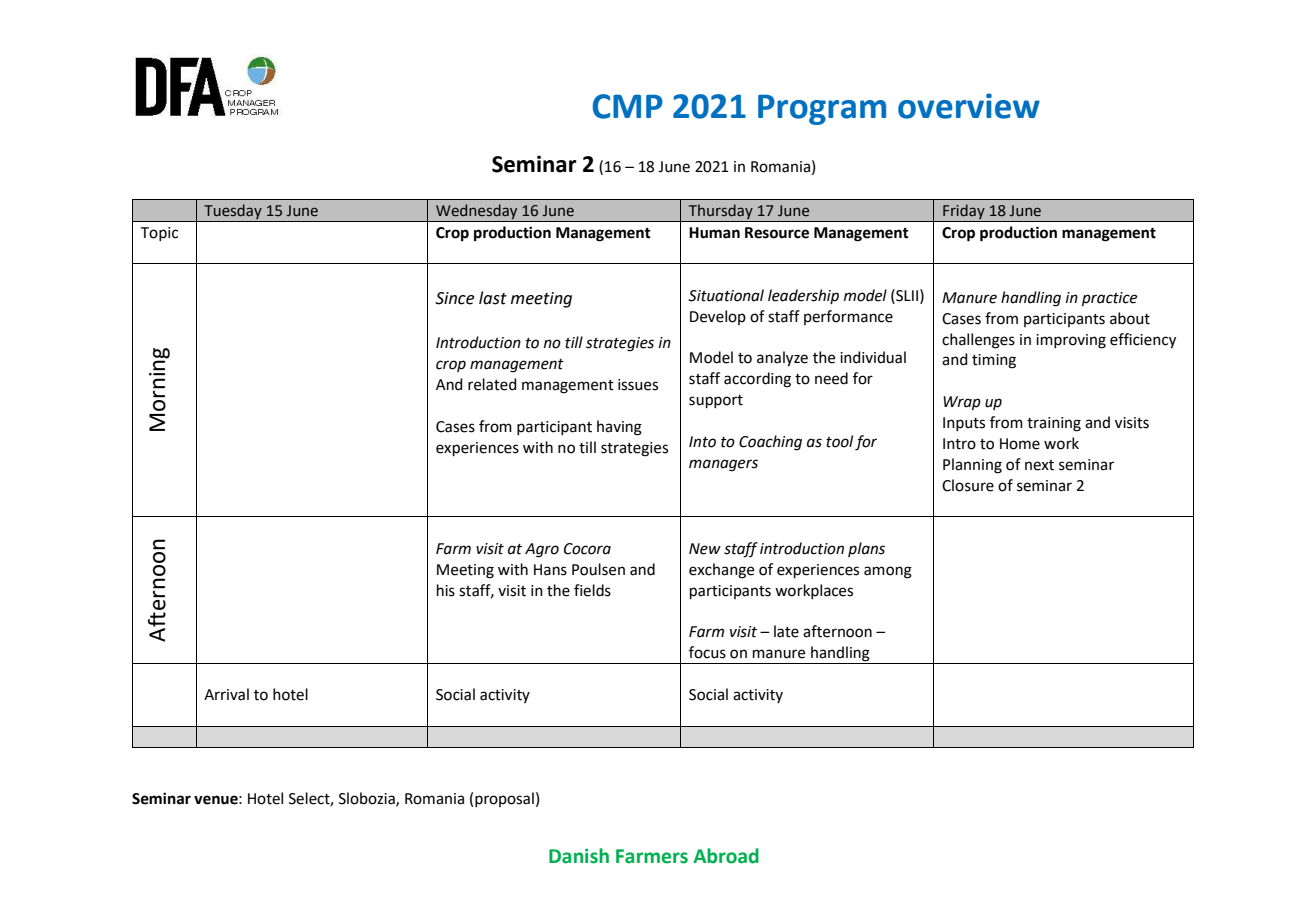  Describe the element at coordinates (233, 213) in the document. I see `Tuesday` at that location.
